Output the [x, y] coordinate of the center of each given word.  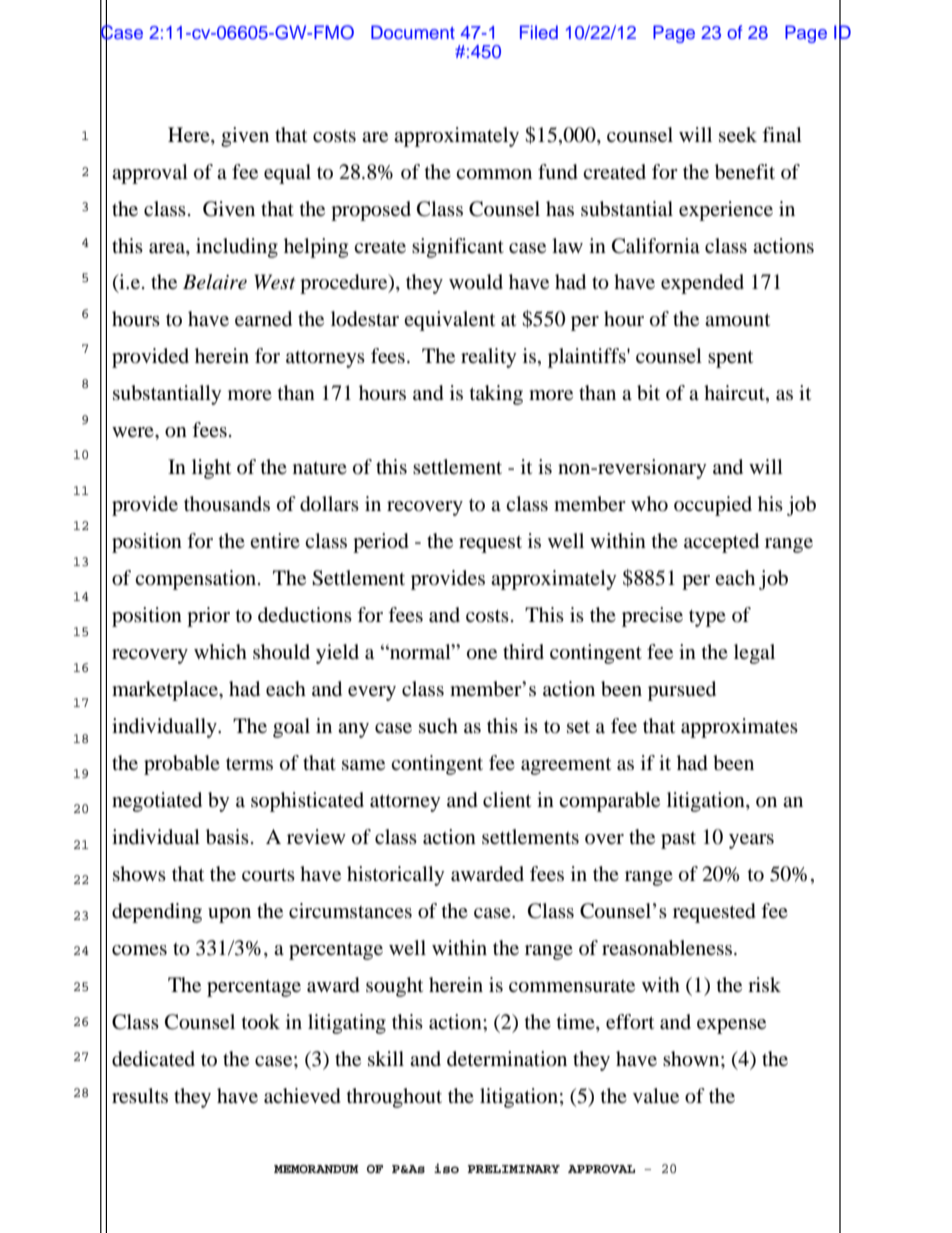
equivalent [449, 321]
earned [263, 319]
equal [287, 174]
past [678, 840]
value [656, 1095]
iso [446, 1168]
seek [738, 134]
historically [396, 876]
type [707, 618]
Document [413, 32]
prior [208, 617]
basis [227, 837]
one [482, 654]
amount [737, 320]
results [140, 1096]
